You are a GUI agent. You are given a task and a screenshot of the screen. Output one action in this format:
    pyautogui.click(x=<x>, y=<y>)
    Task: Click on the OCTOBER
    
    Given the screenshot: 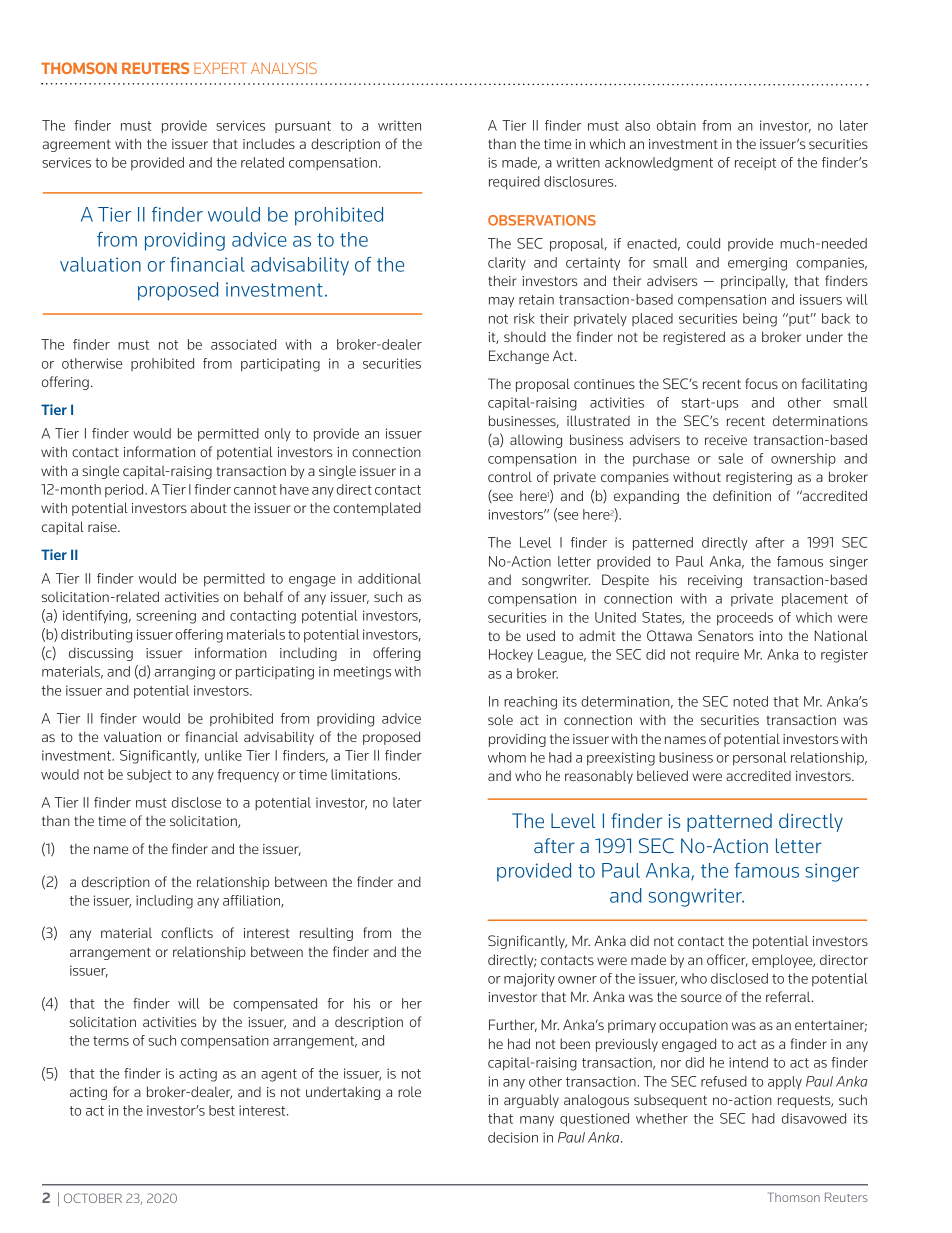 What is the action you would take?
    pyautogui.click(x=93, y=1198)
